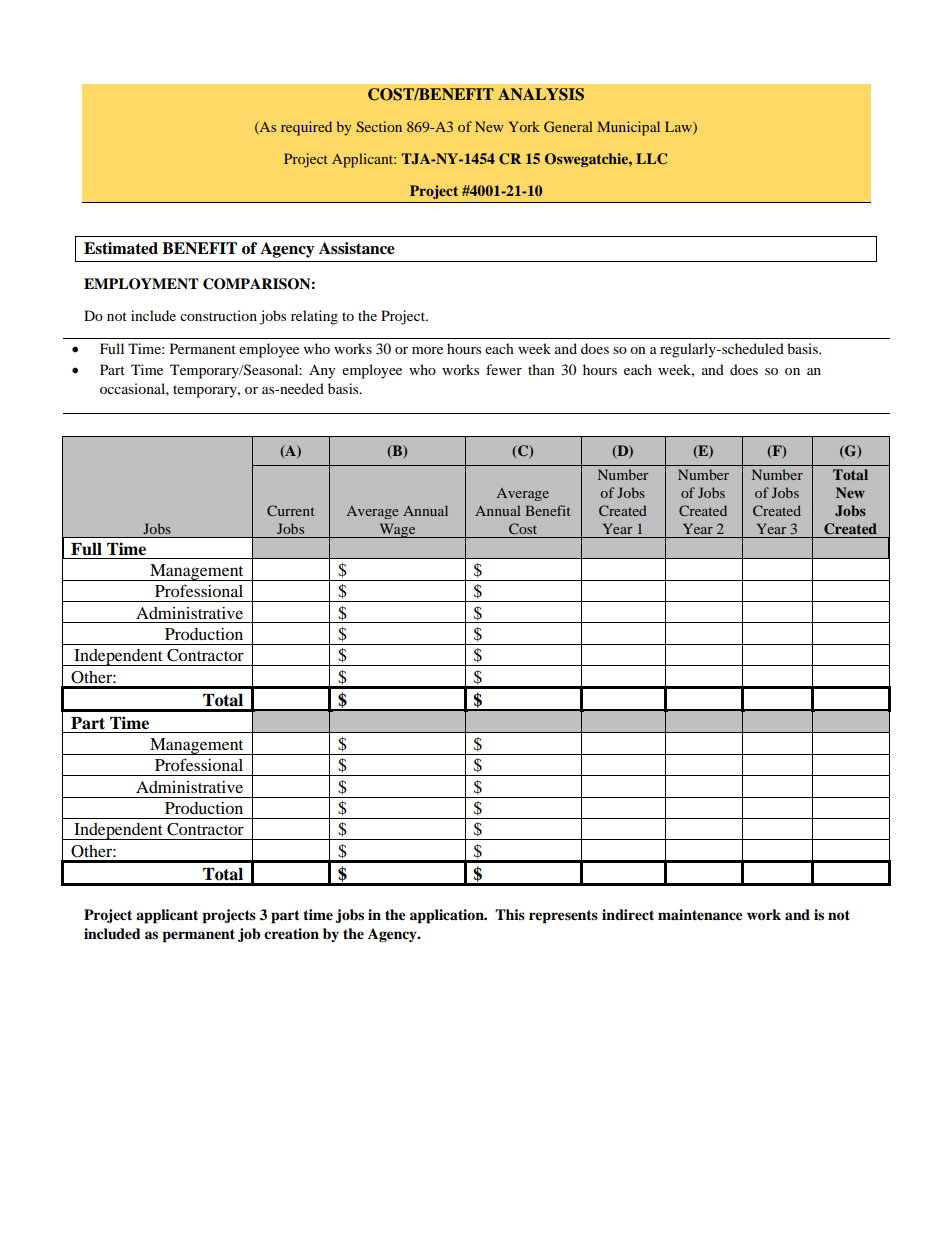 The width and height of the document is (952, 1233). What do you see at coordinates (628, 915) in the document?
I see `indirect` at bounding box center [628, 915].
